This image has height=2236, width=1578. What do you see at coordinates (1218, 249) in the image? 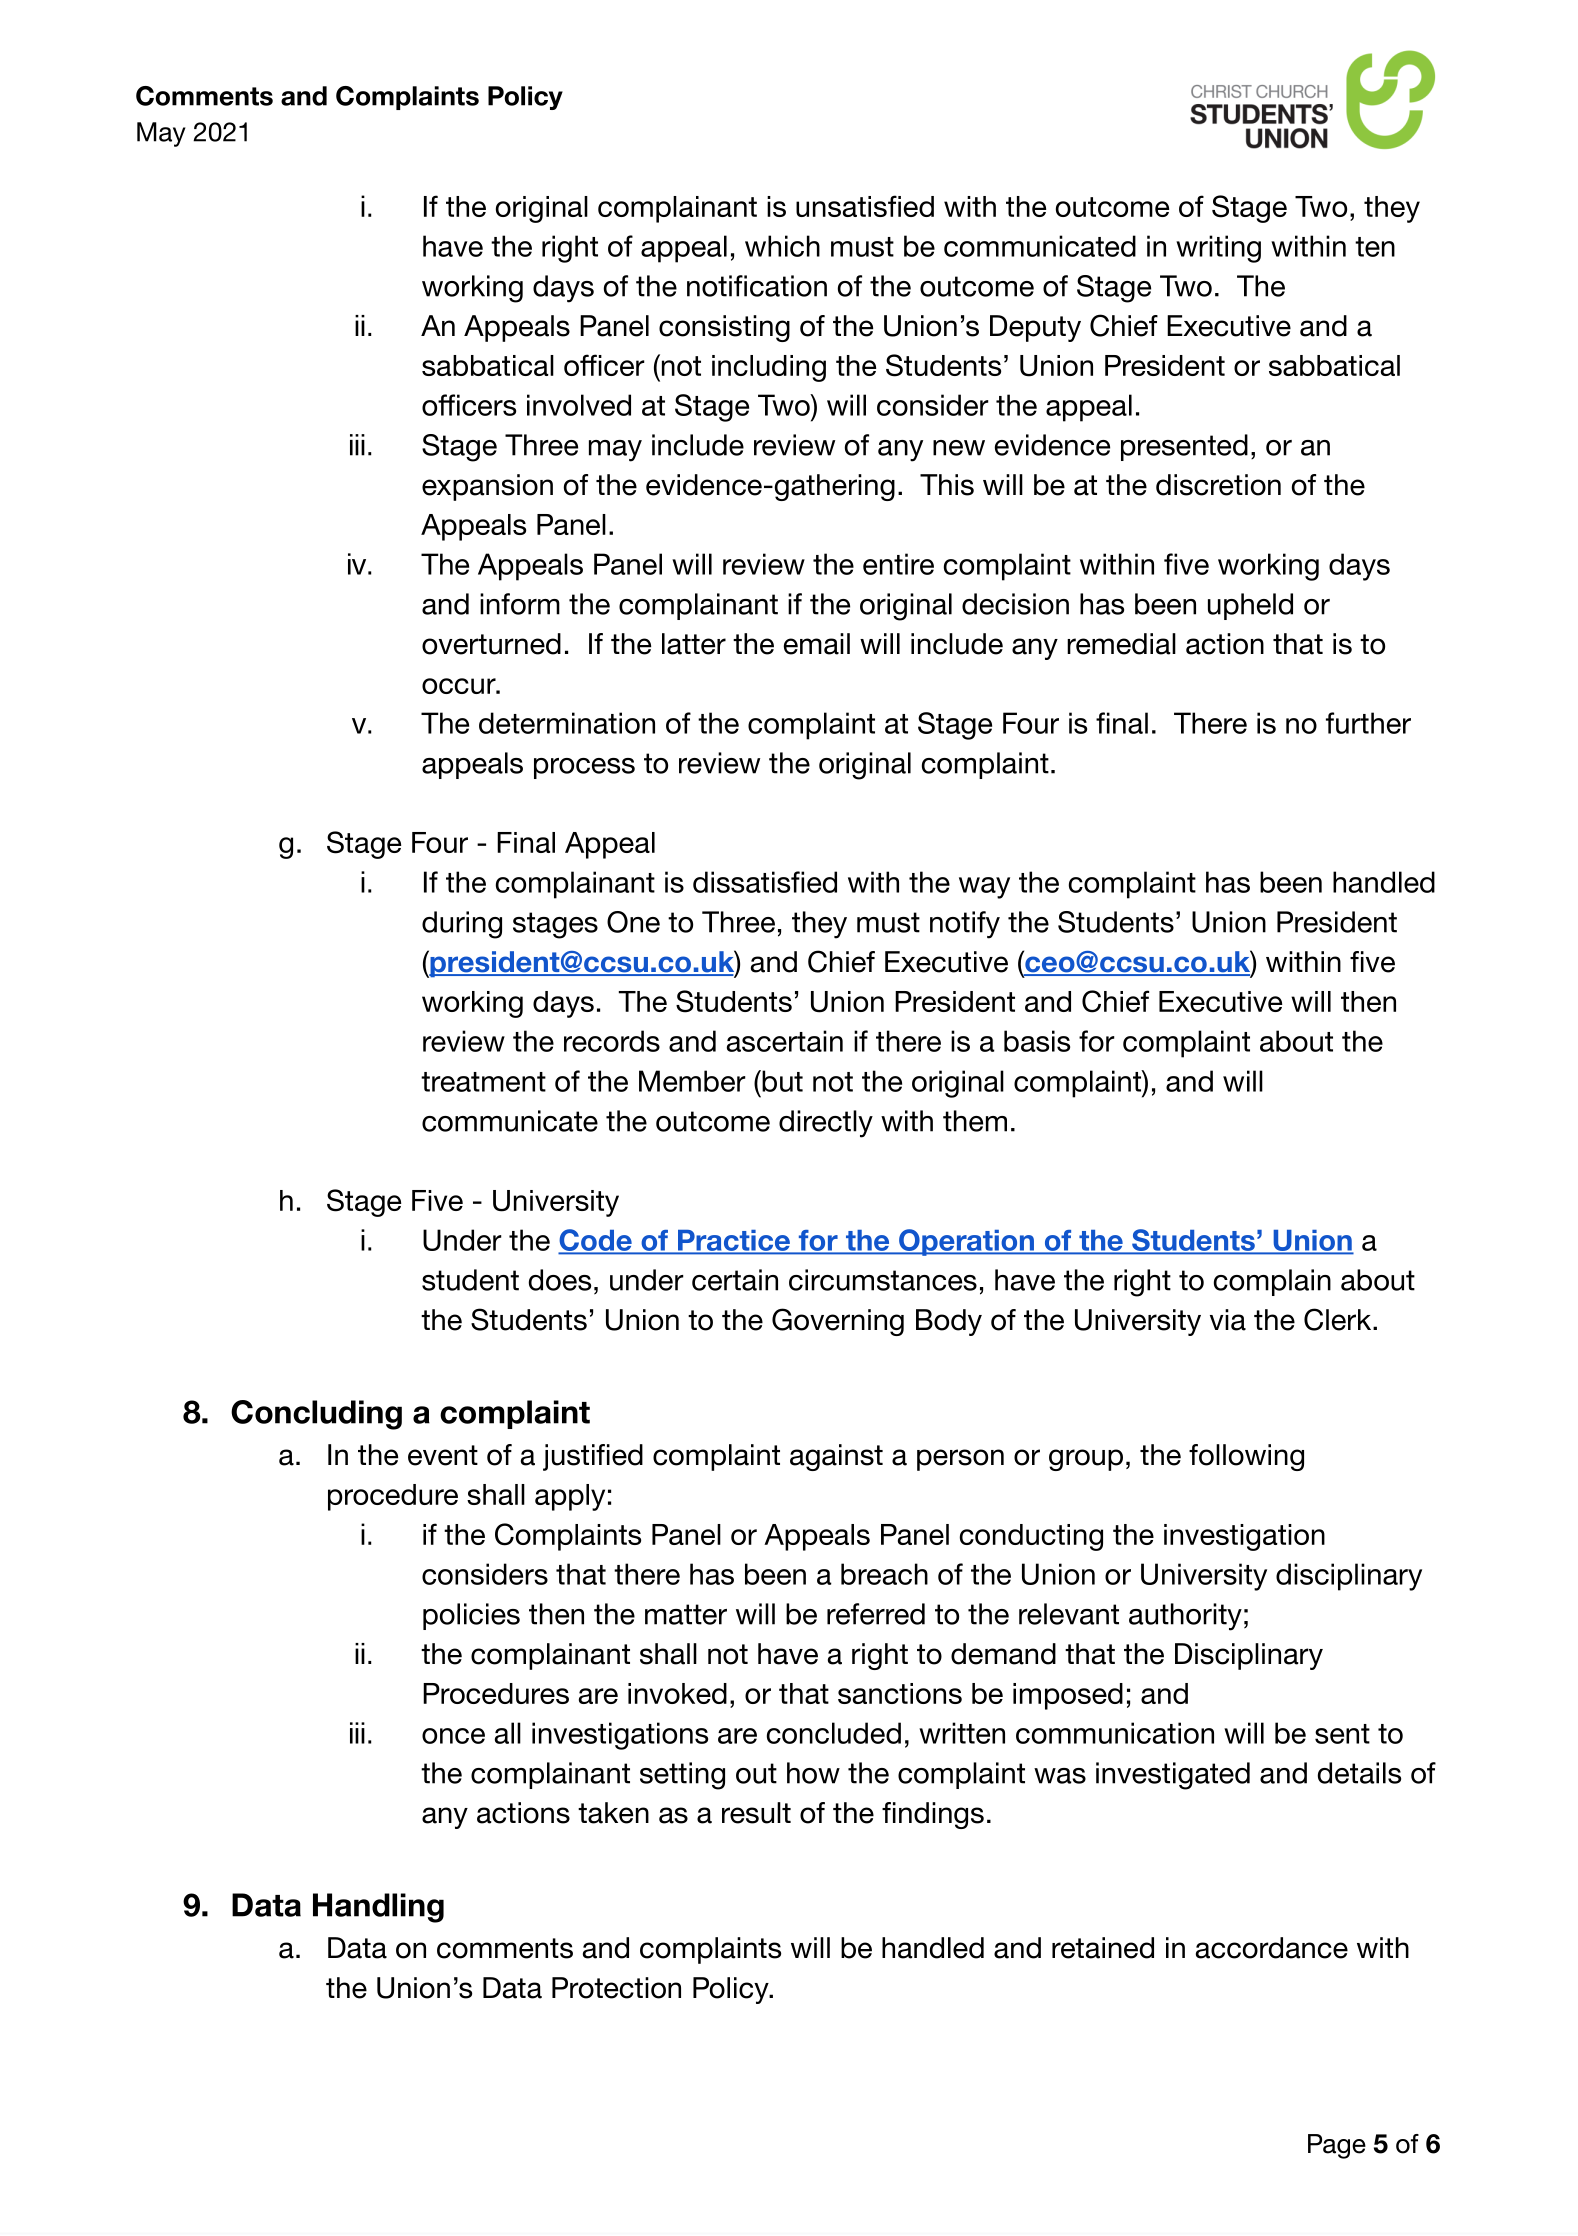
I see `writing` at bounding box center [1218, 249].
